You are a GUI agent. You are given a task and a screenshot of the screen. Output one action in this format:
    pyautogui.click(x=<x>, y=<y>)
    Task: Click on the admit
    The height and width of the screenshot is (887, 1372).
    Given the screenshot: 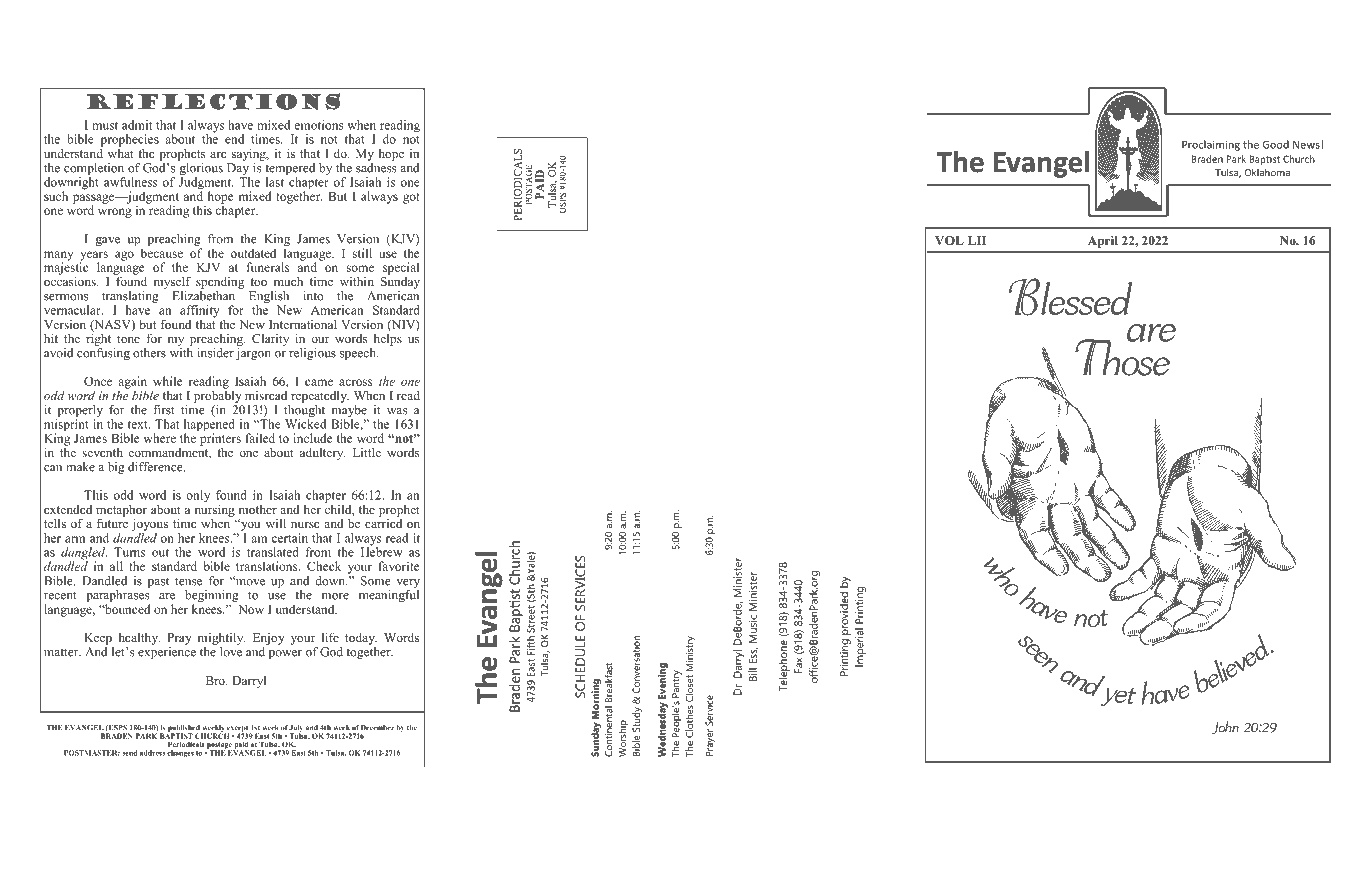 What is the action you would take?
    pyautogui.click(x=137, y=125)
